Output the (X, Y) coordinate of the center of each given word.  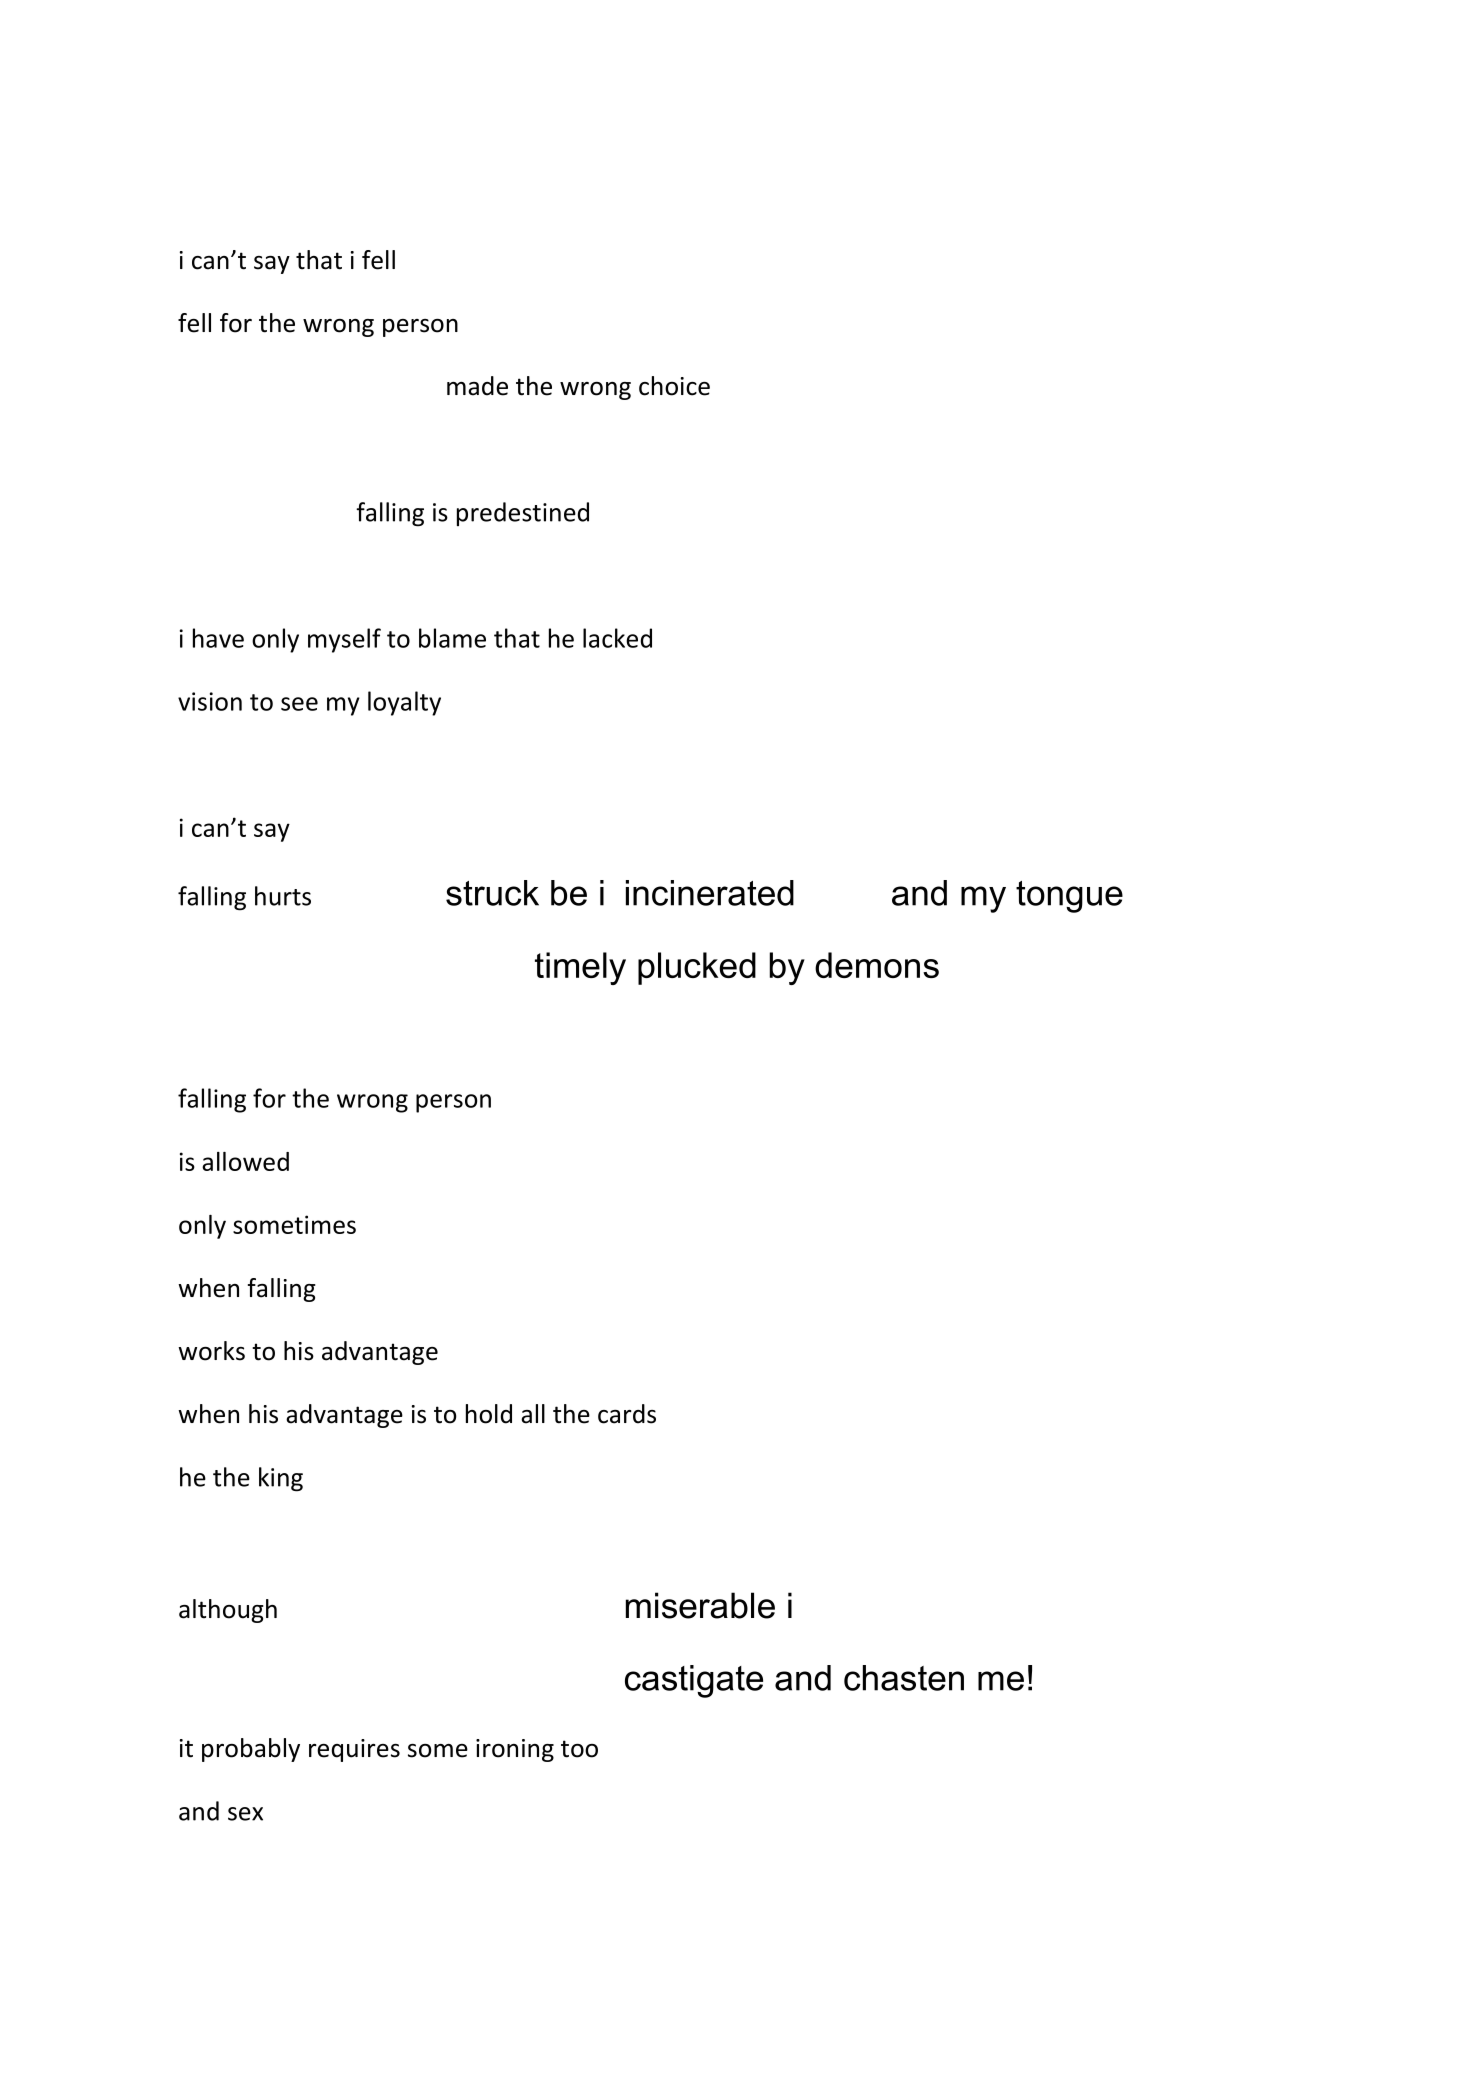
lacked (617, 638)
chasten (904, 1678)
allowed (245, 1161)
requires (354, 1750)
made (477, 386)
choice (674, 386)
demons (877, 965)
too (579, 1749)
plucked (697, 968)
